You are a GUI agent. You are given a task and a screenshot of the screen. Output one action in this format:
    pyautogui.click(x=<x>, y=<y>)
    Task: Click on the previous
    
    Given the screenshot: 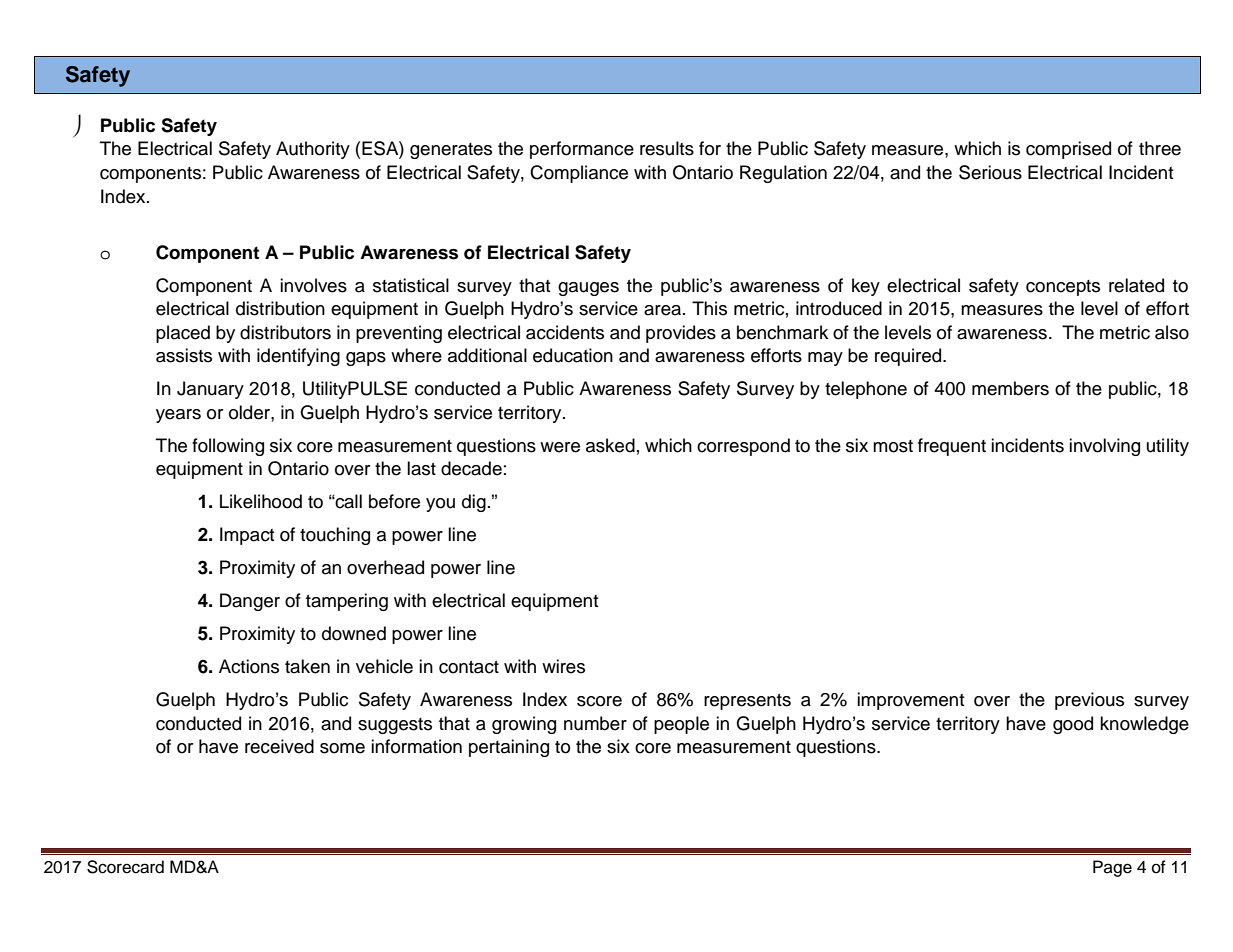 What is the action you would take?
    pyautogui.click(x=1089, y=701)
